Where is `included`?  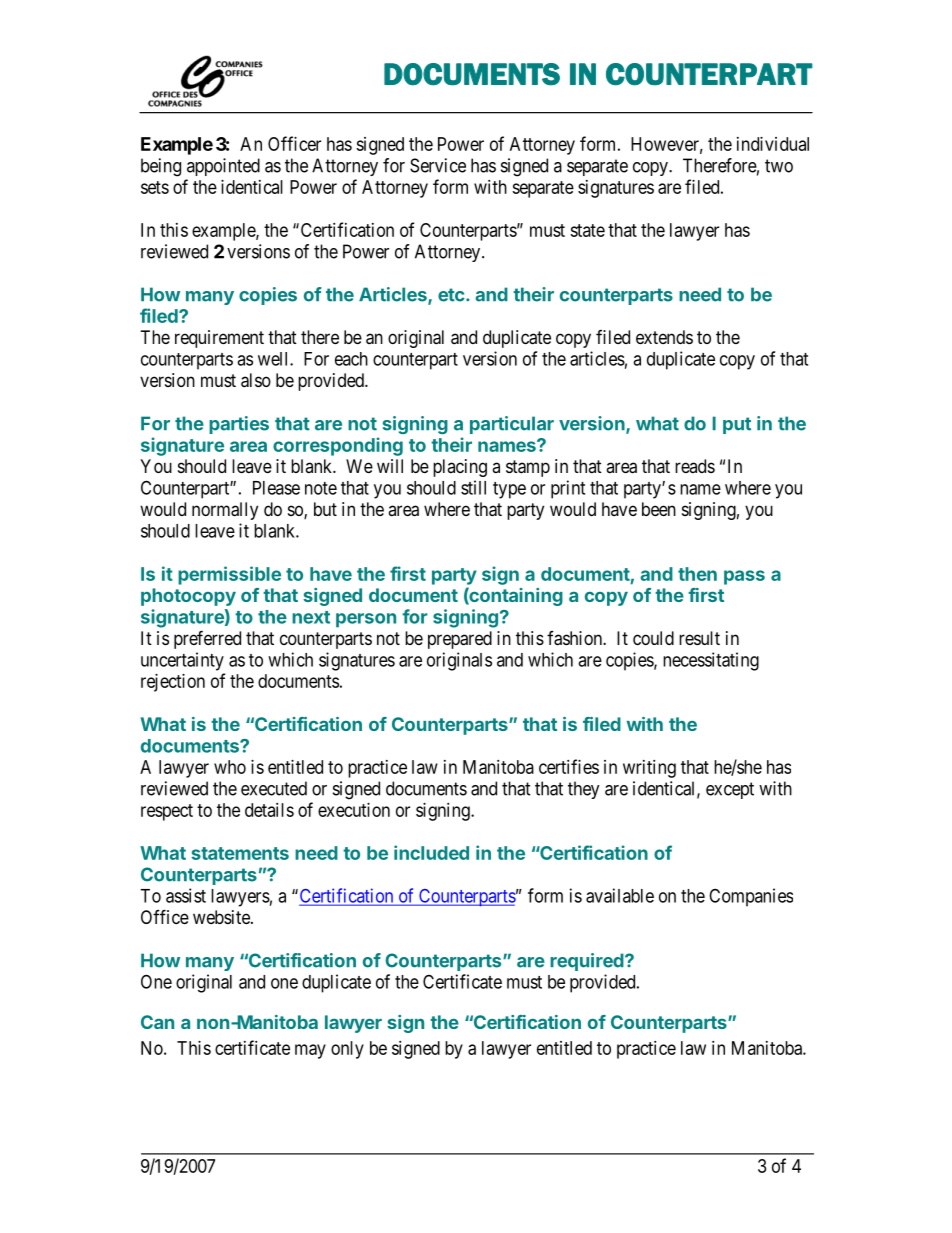
included is located at coordinates (431, 852).
